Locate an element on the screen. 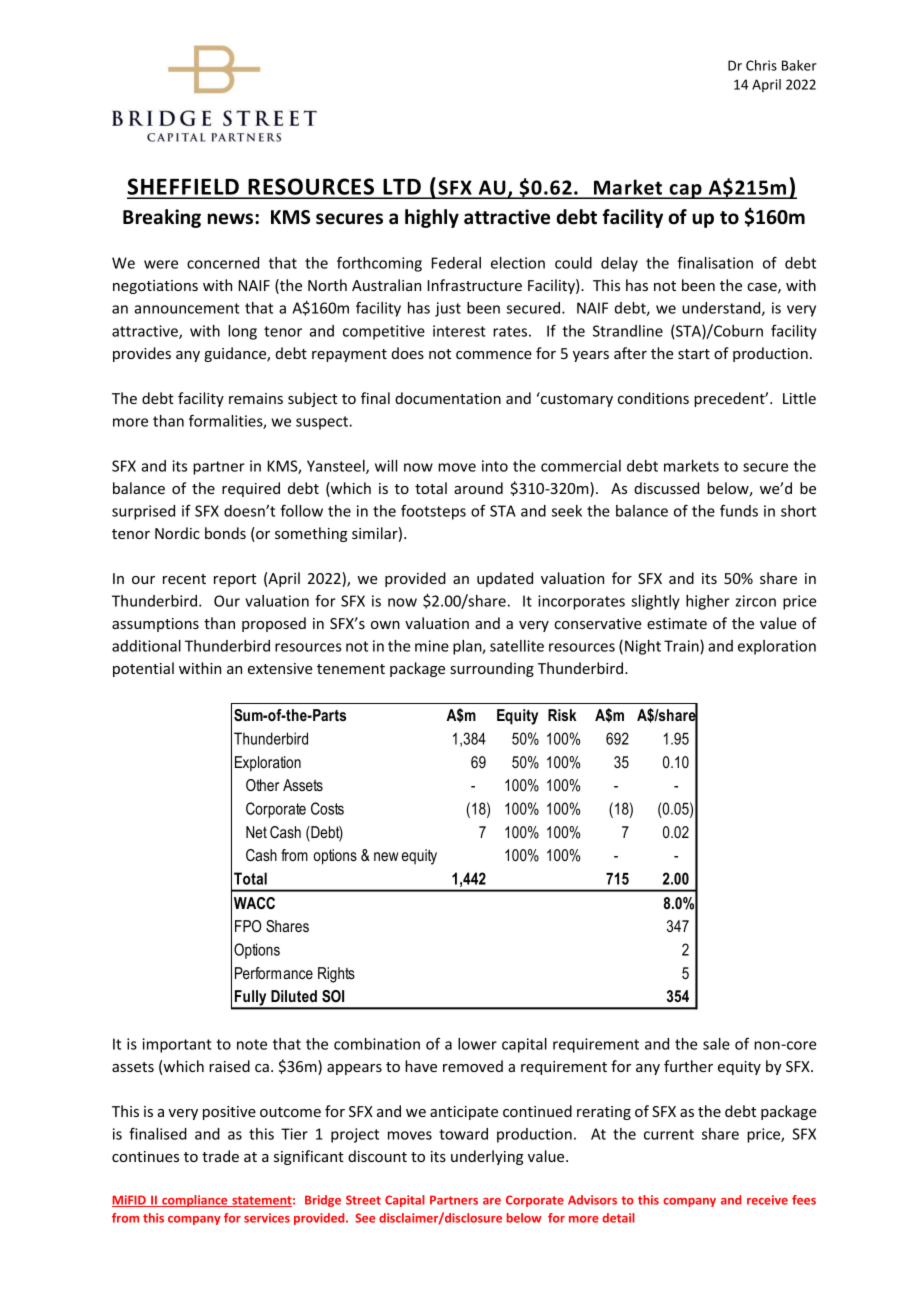  trade is located at coordinates (220, 1156).
